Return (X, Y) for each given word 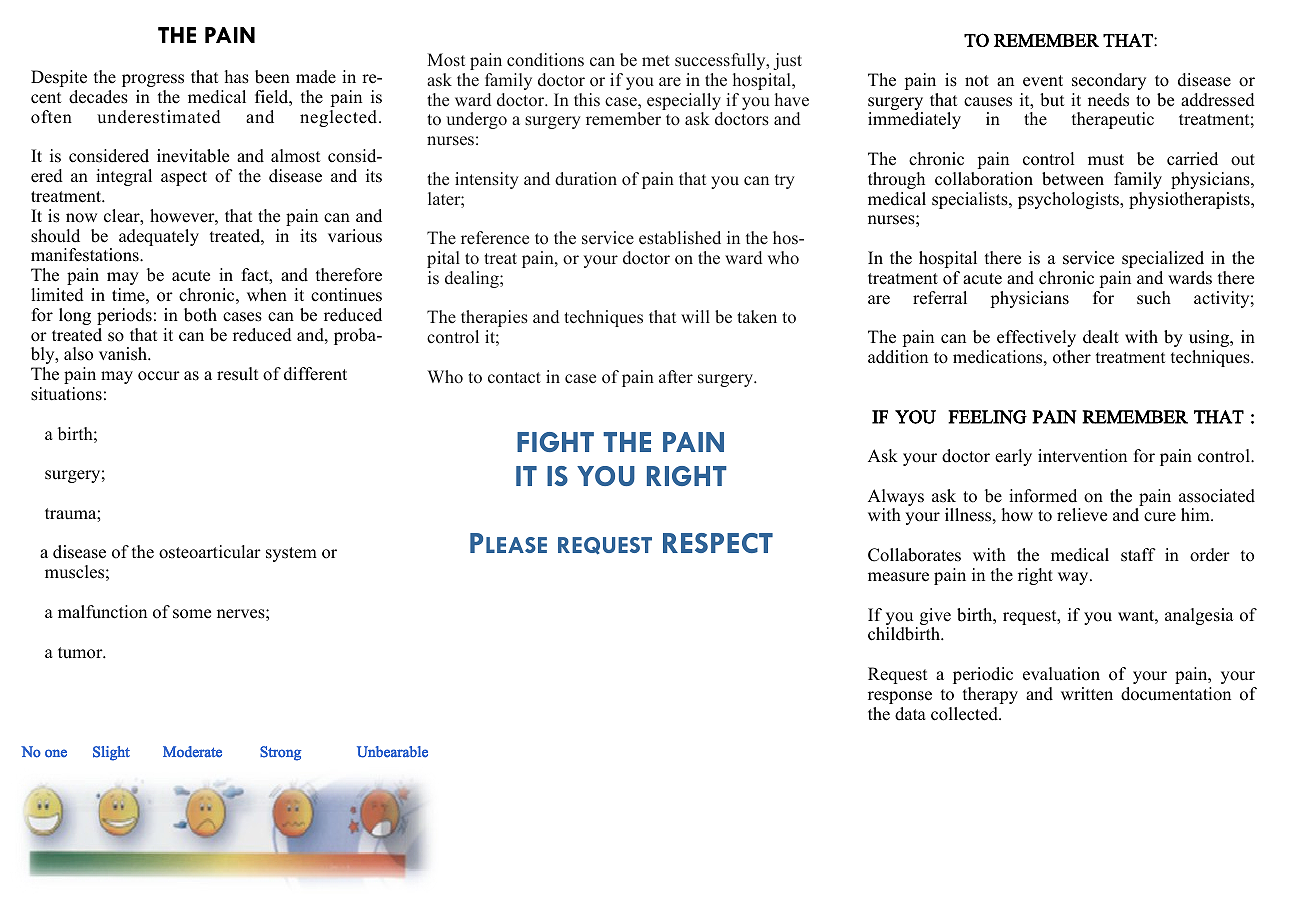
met (656, 61)
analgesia (1199, 616)
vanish (124, 354)
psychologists (1069, 200)
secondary (1109, 81)
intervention (1082, 456)
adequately (159, 237)
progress (153, 80)
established (680, 238)
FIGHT (555, 442)
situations (66, 394)
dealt (1101, 337)
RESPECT (718, 543)
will (695, 316)
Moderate (192, 752)
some (192, 614)
